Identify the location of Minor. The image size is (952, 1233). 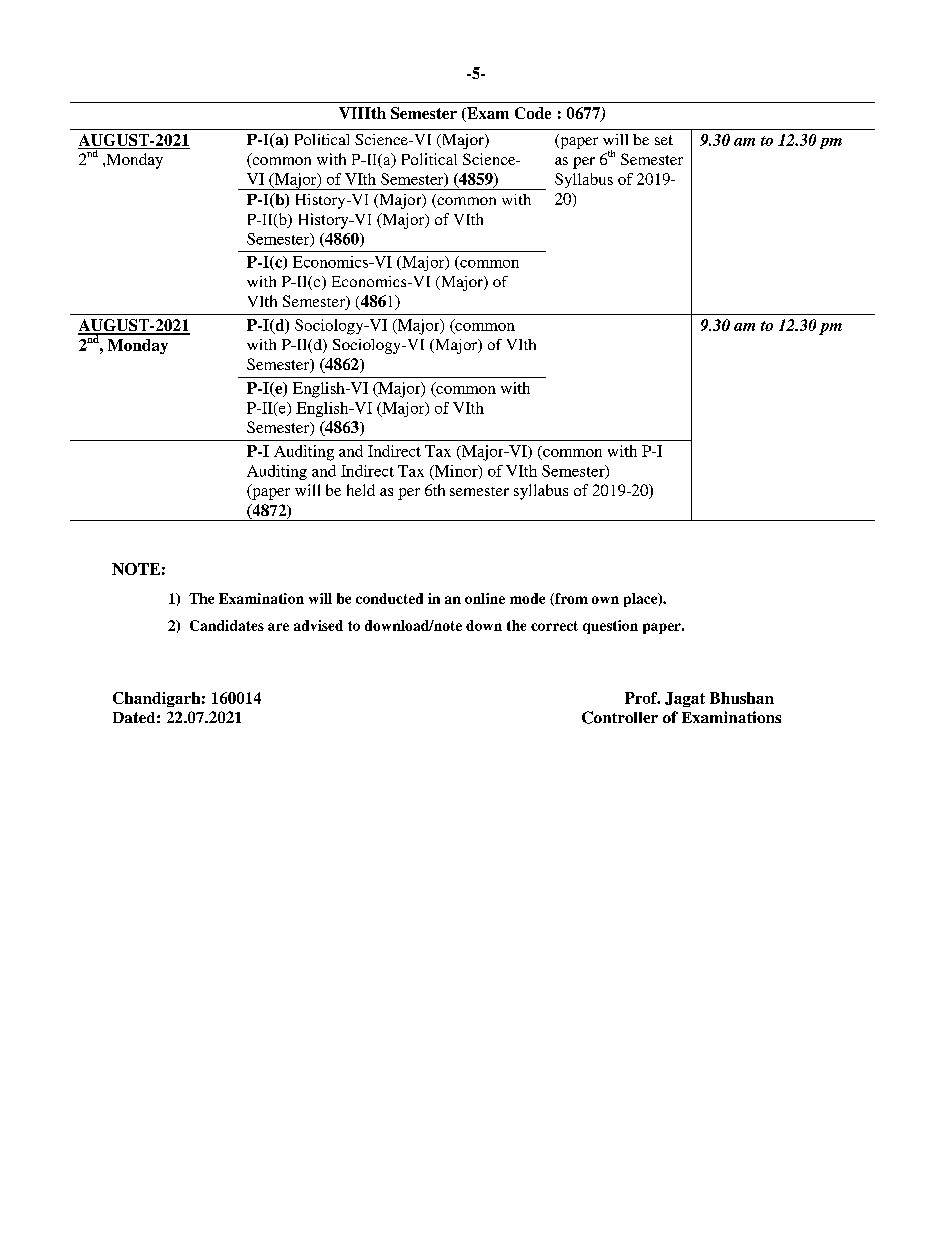
(456, 472).
